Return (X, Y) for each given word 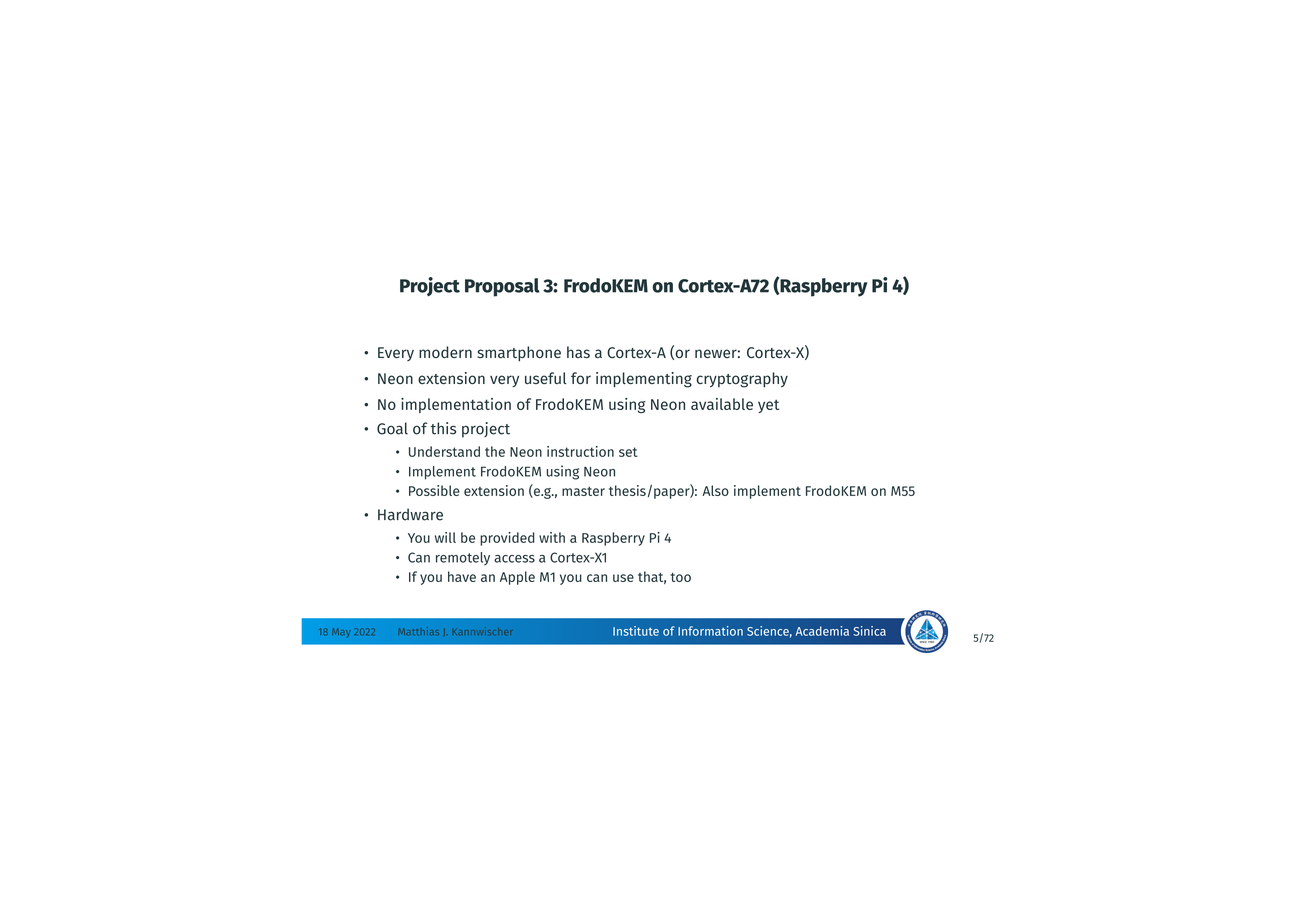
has (578, 352)
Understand (444, 451)
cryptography (742, 380)
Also (715, 490)
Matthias (418, 631)
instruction (580, 451)
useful (546, 378)
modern (445, 352)
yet (768, 406)
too (681, 577)
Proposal (502, 287)
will (445, 537)
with (552, 537)
